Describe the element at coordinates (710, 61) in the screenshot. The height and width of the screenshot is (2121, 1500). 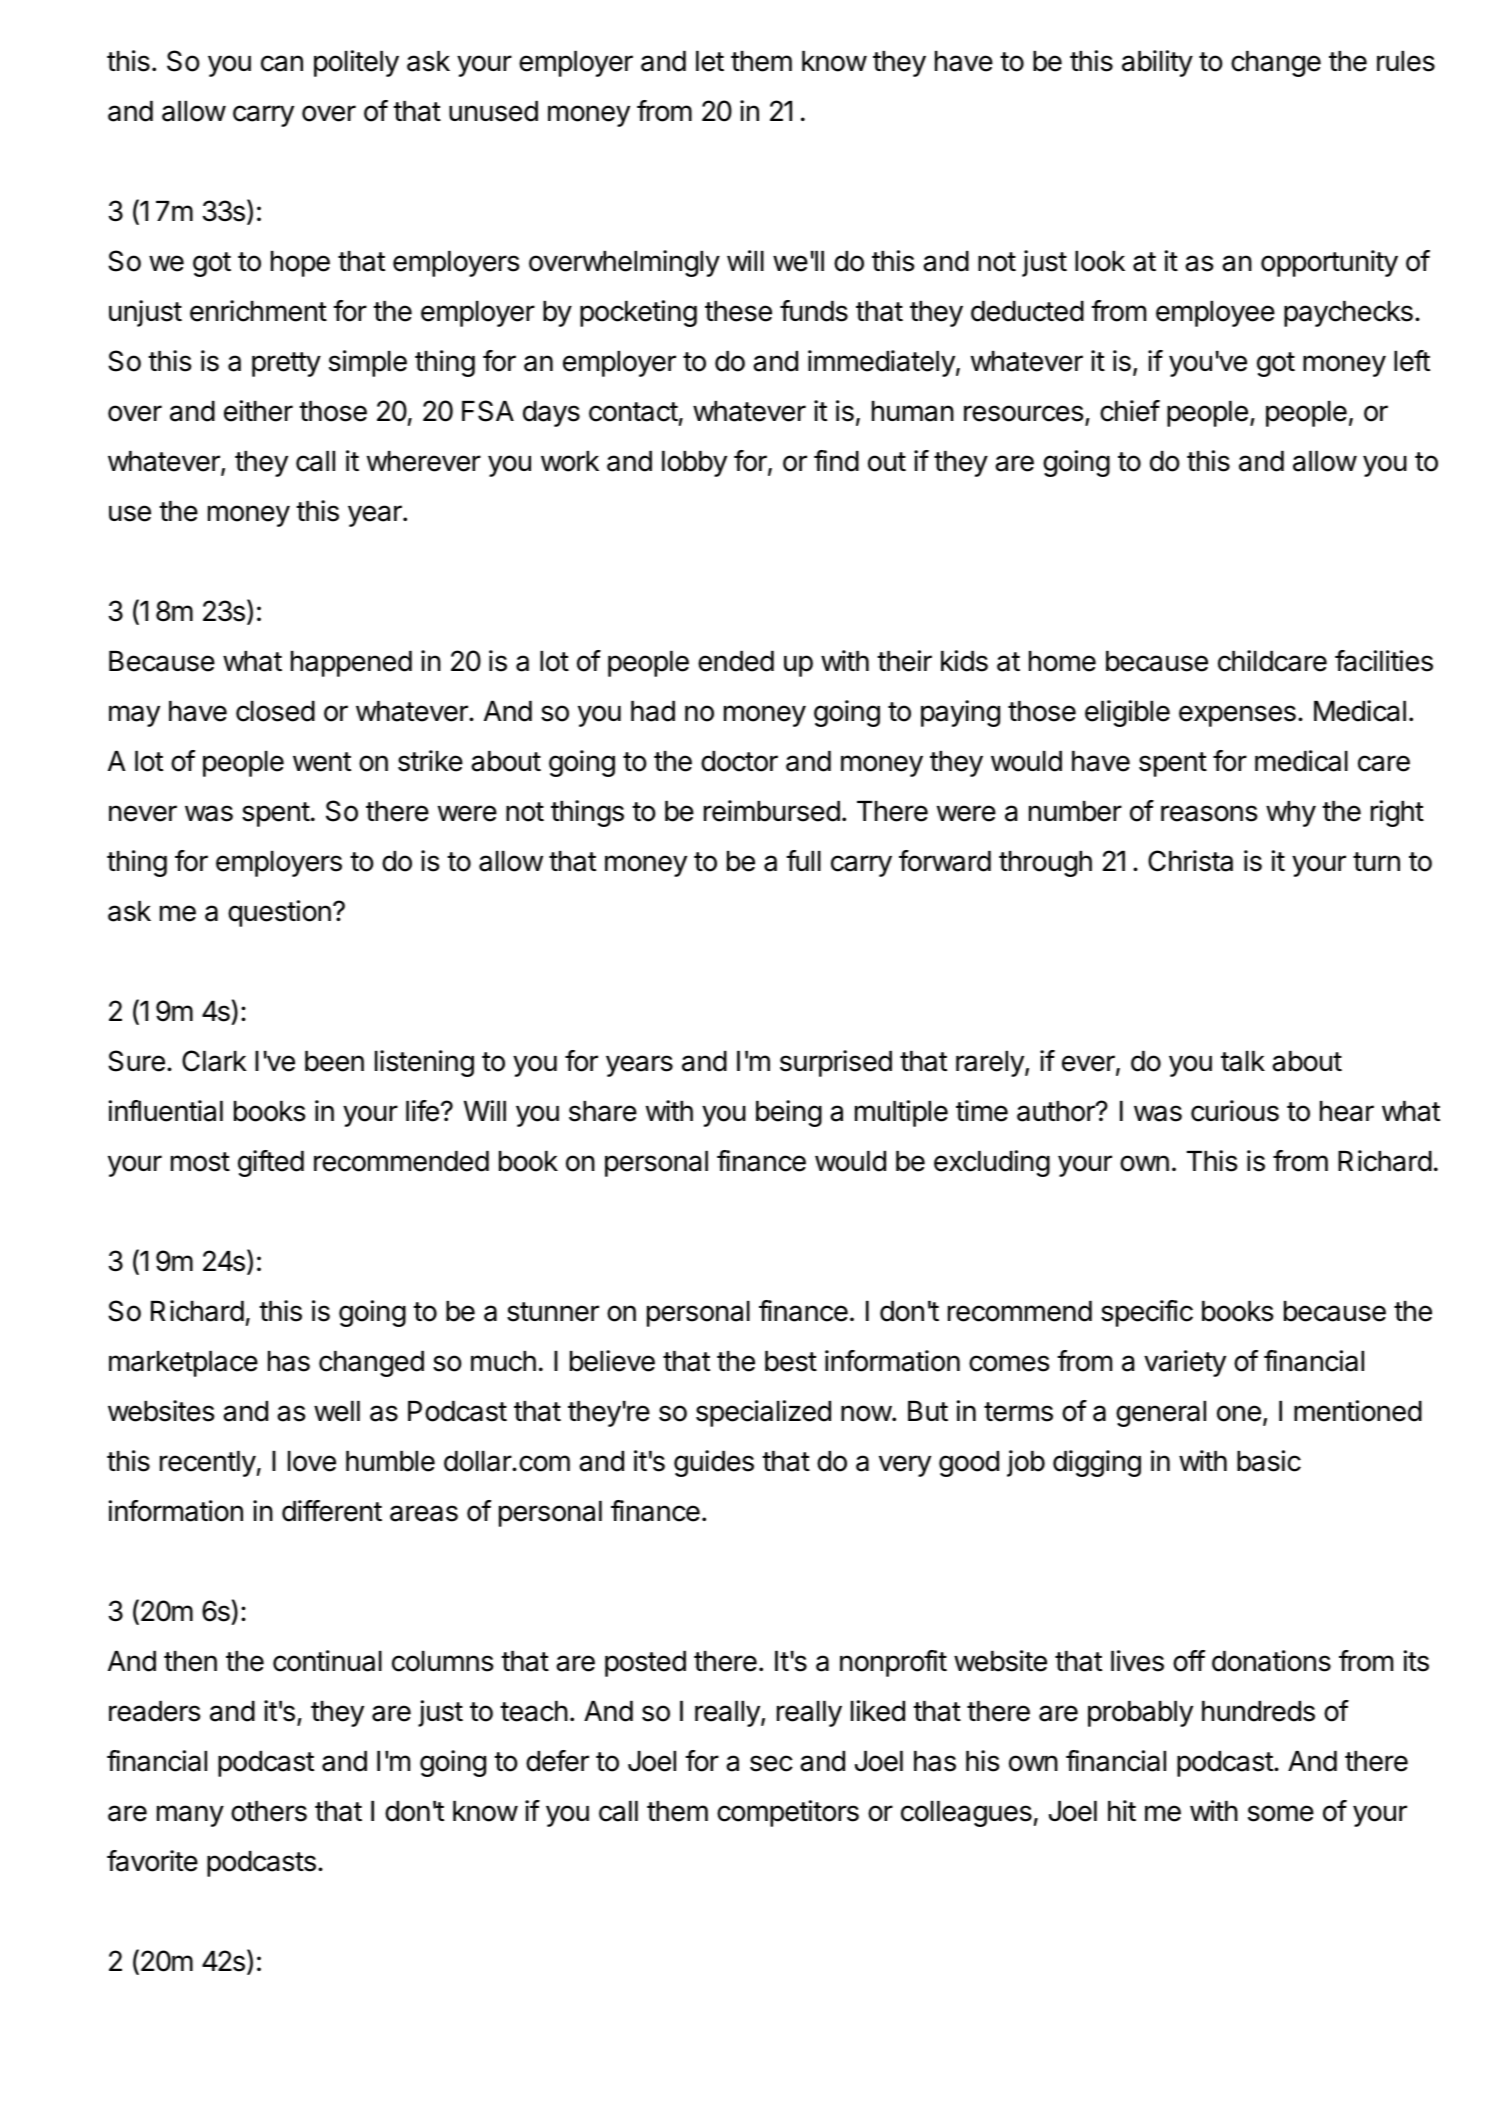
I see `let` at that location.
